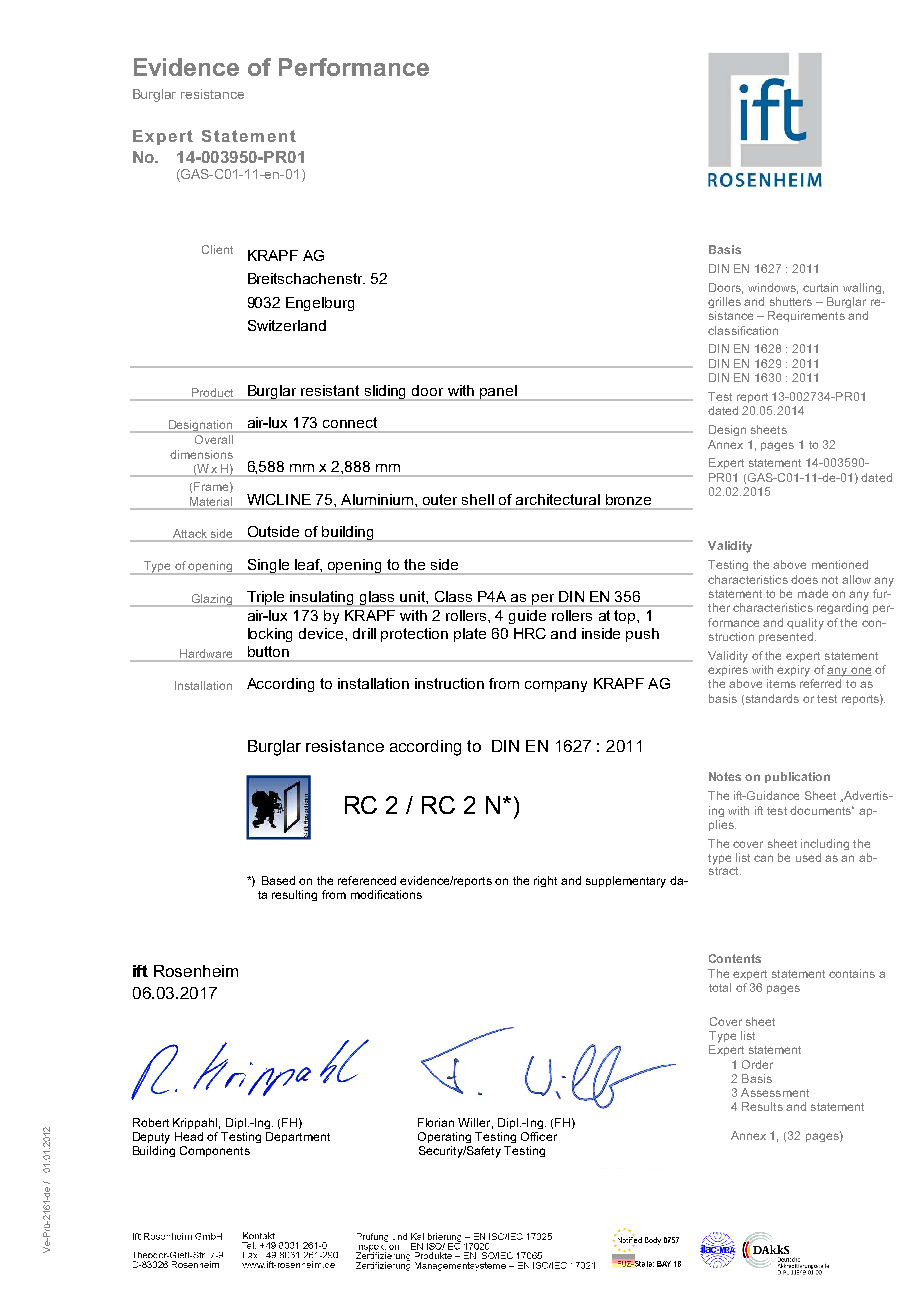 Image resolution: width=924 pixels, height=1308 pixels. What do you see at coordinates (268, 567) in the page?
I see `Single` at bounding box center [268, 567].
